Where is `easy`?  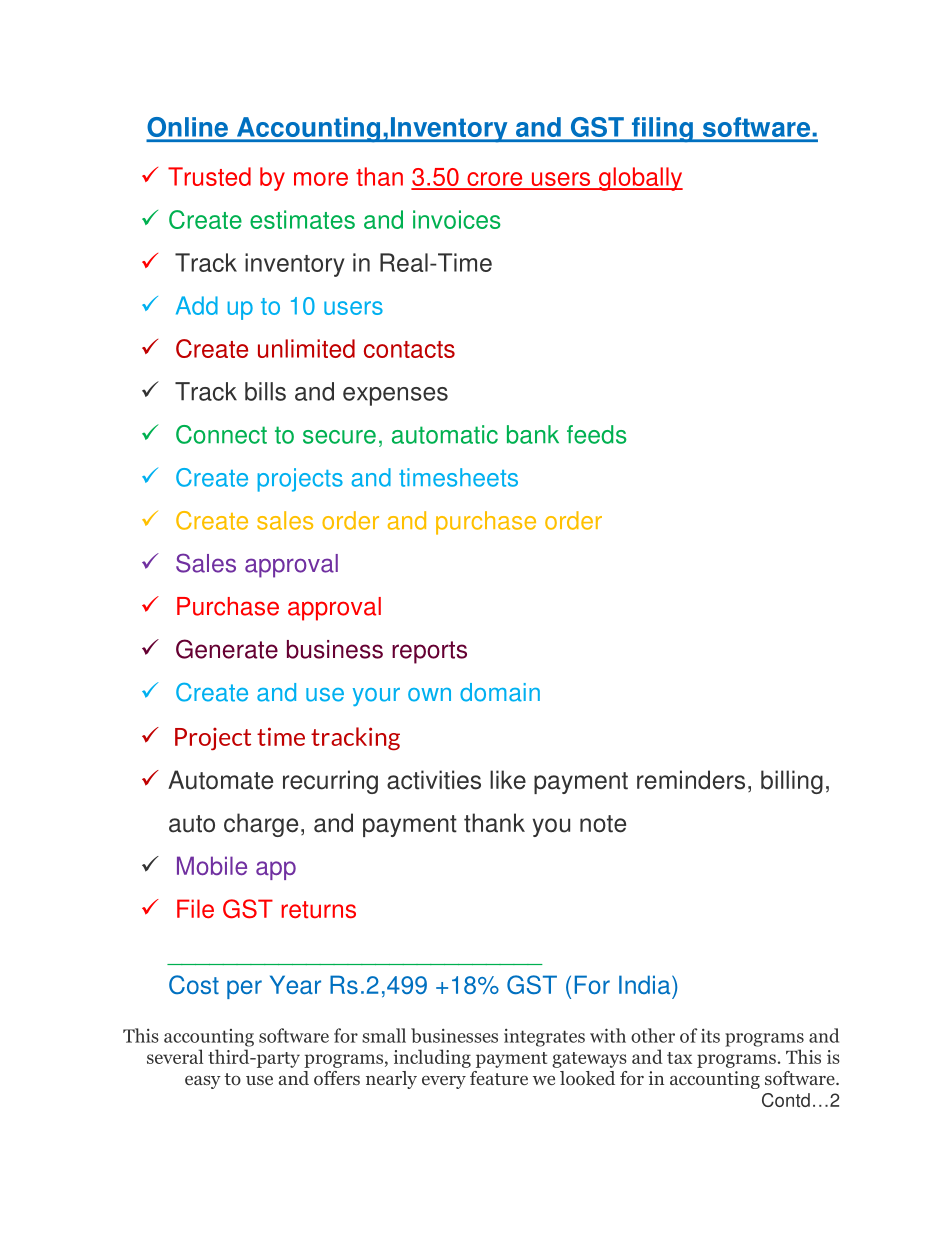
easy is located at coordinates (203, 1082).
